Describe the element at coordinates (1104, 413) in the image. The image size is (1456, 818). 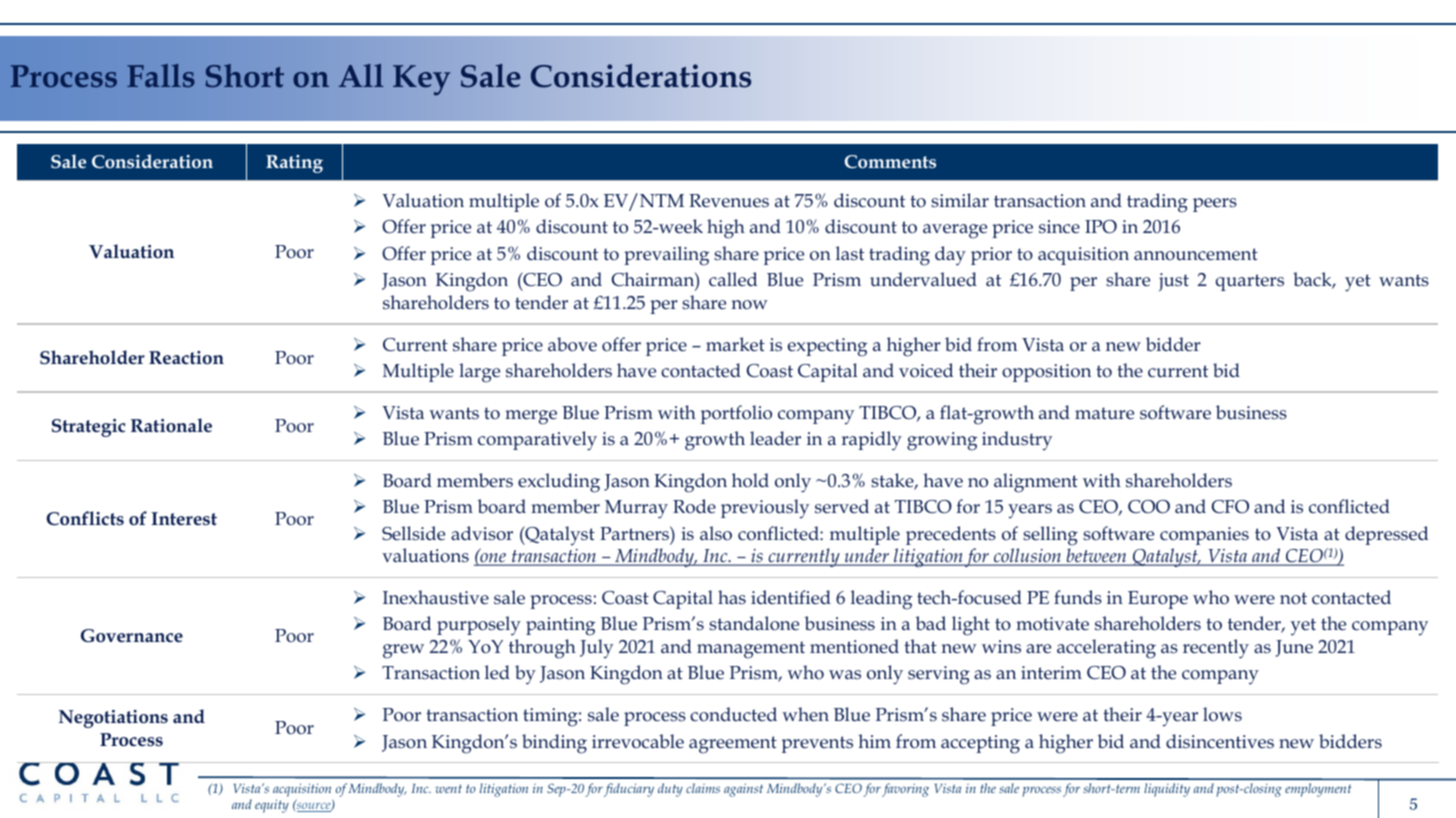
I see `mature` at that location.
